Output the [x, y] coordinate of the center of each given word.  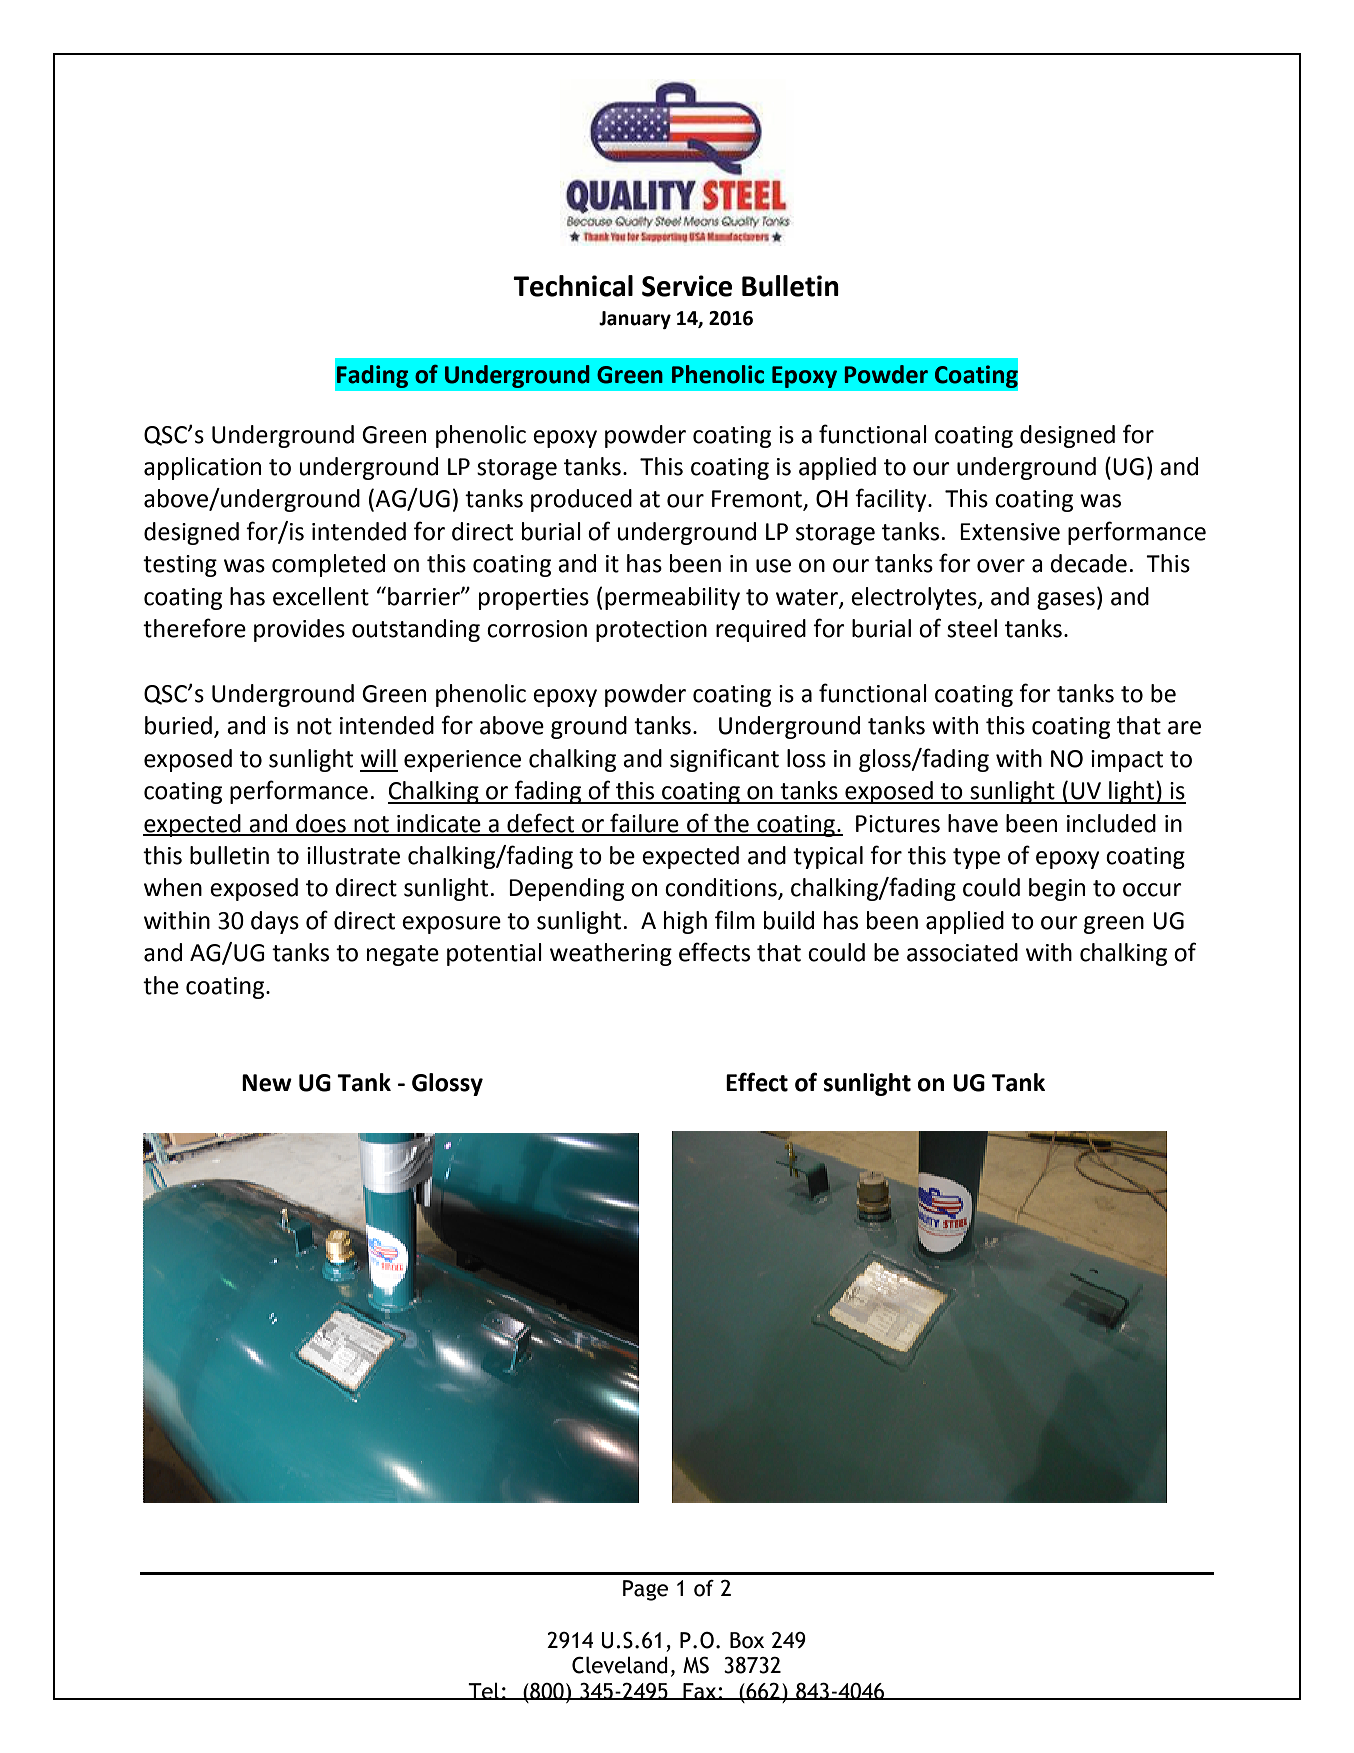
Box [747, 1640]
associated [962, 952]
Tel [484, 1691]
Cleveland [620, 1665]
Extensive [1010, 532]
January [635, 320]
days [275, 922]
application [202, 468]
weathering [611, 954]
